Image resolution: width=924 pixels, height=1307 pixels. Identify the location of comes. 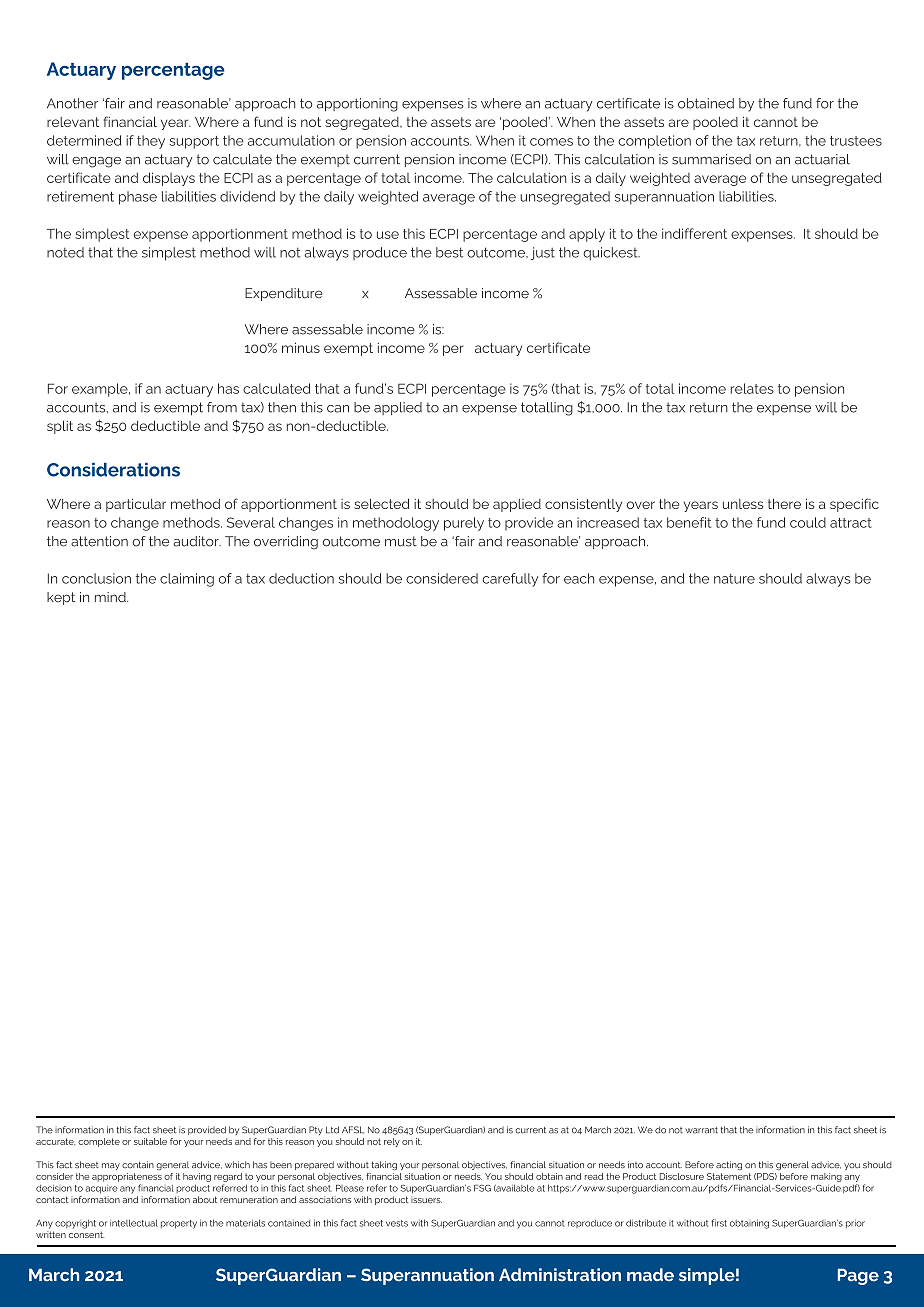
(551, 142).
